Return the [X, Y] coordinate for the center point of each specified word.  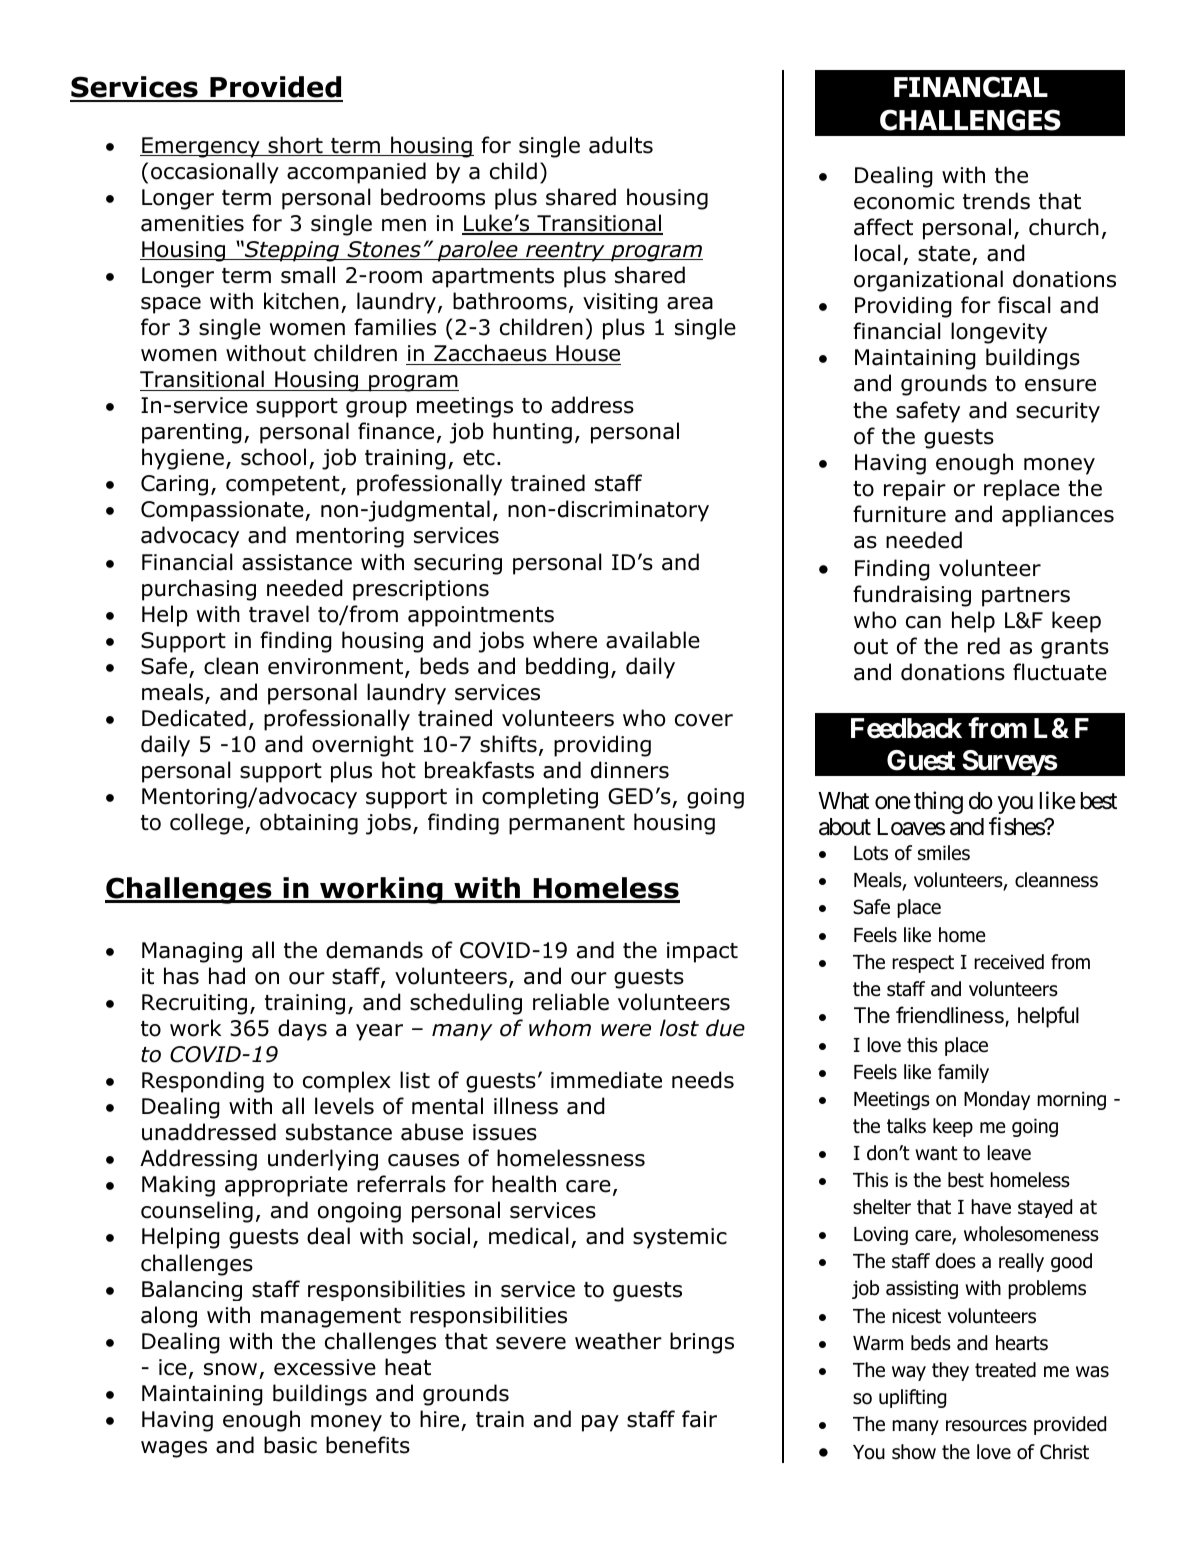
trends [996, 201]
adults [621, 145]
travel [279, 614]
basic [290, 1445]
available [653, 640]
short [295, 146]
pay [600, 1423]
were [626, 1030]
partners [1026, 597]
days [302, 1030]
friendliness [951, 1016]
